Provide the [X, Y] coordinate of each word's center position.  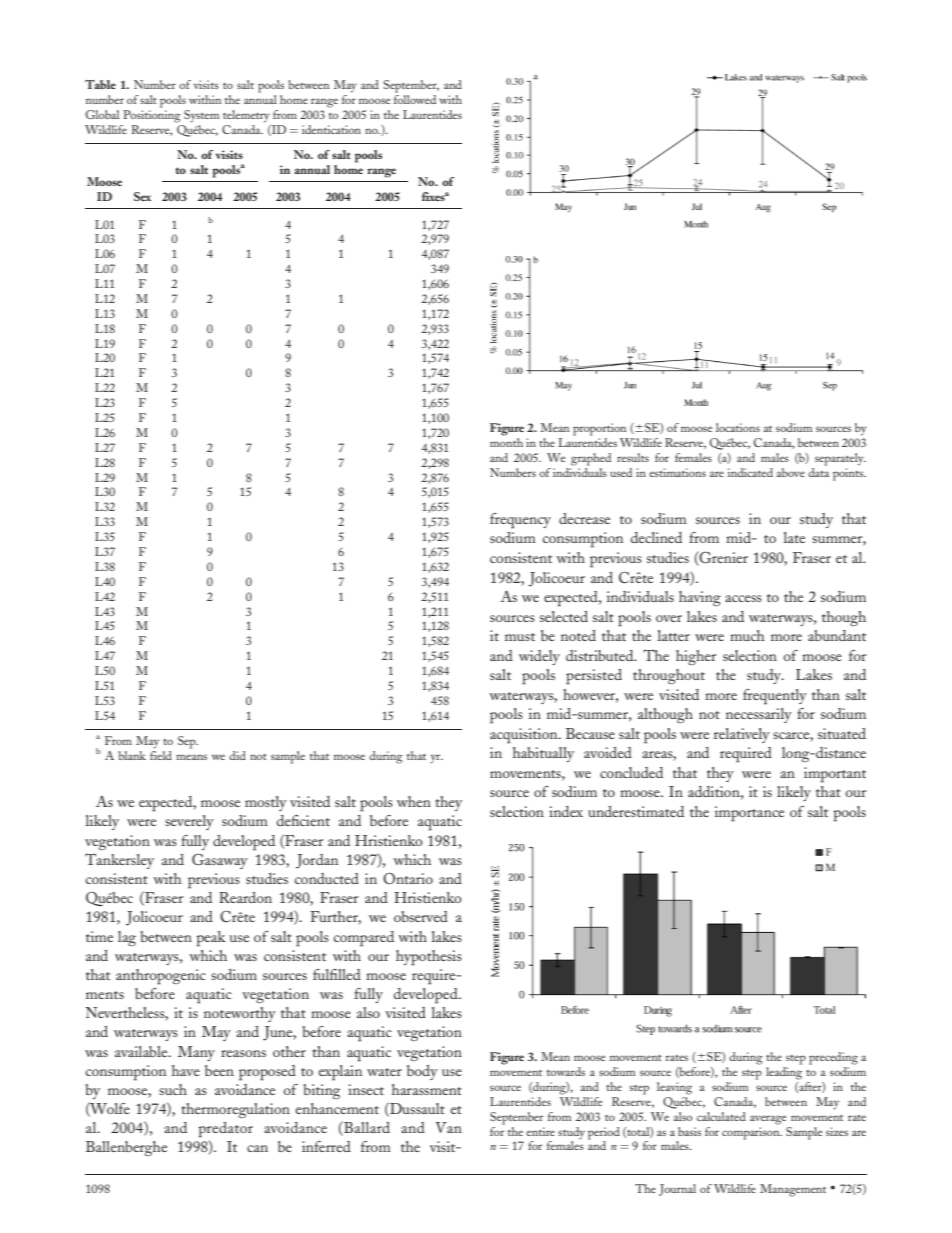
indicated [750, 472]
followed [415, 99]
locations [738, 427]
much [747, 635]
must [520, 637]
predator [226, 1130]
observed [421, 916]
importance [749, 814]
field [161, 754]
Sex [142, 196]
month [506, 442]
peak [211, 939]
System [201, 116]
